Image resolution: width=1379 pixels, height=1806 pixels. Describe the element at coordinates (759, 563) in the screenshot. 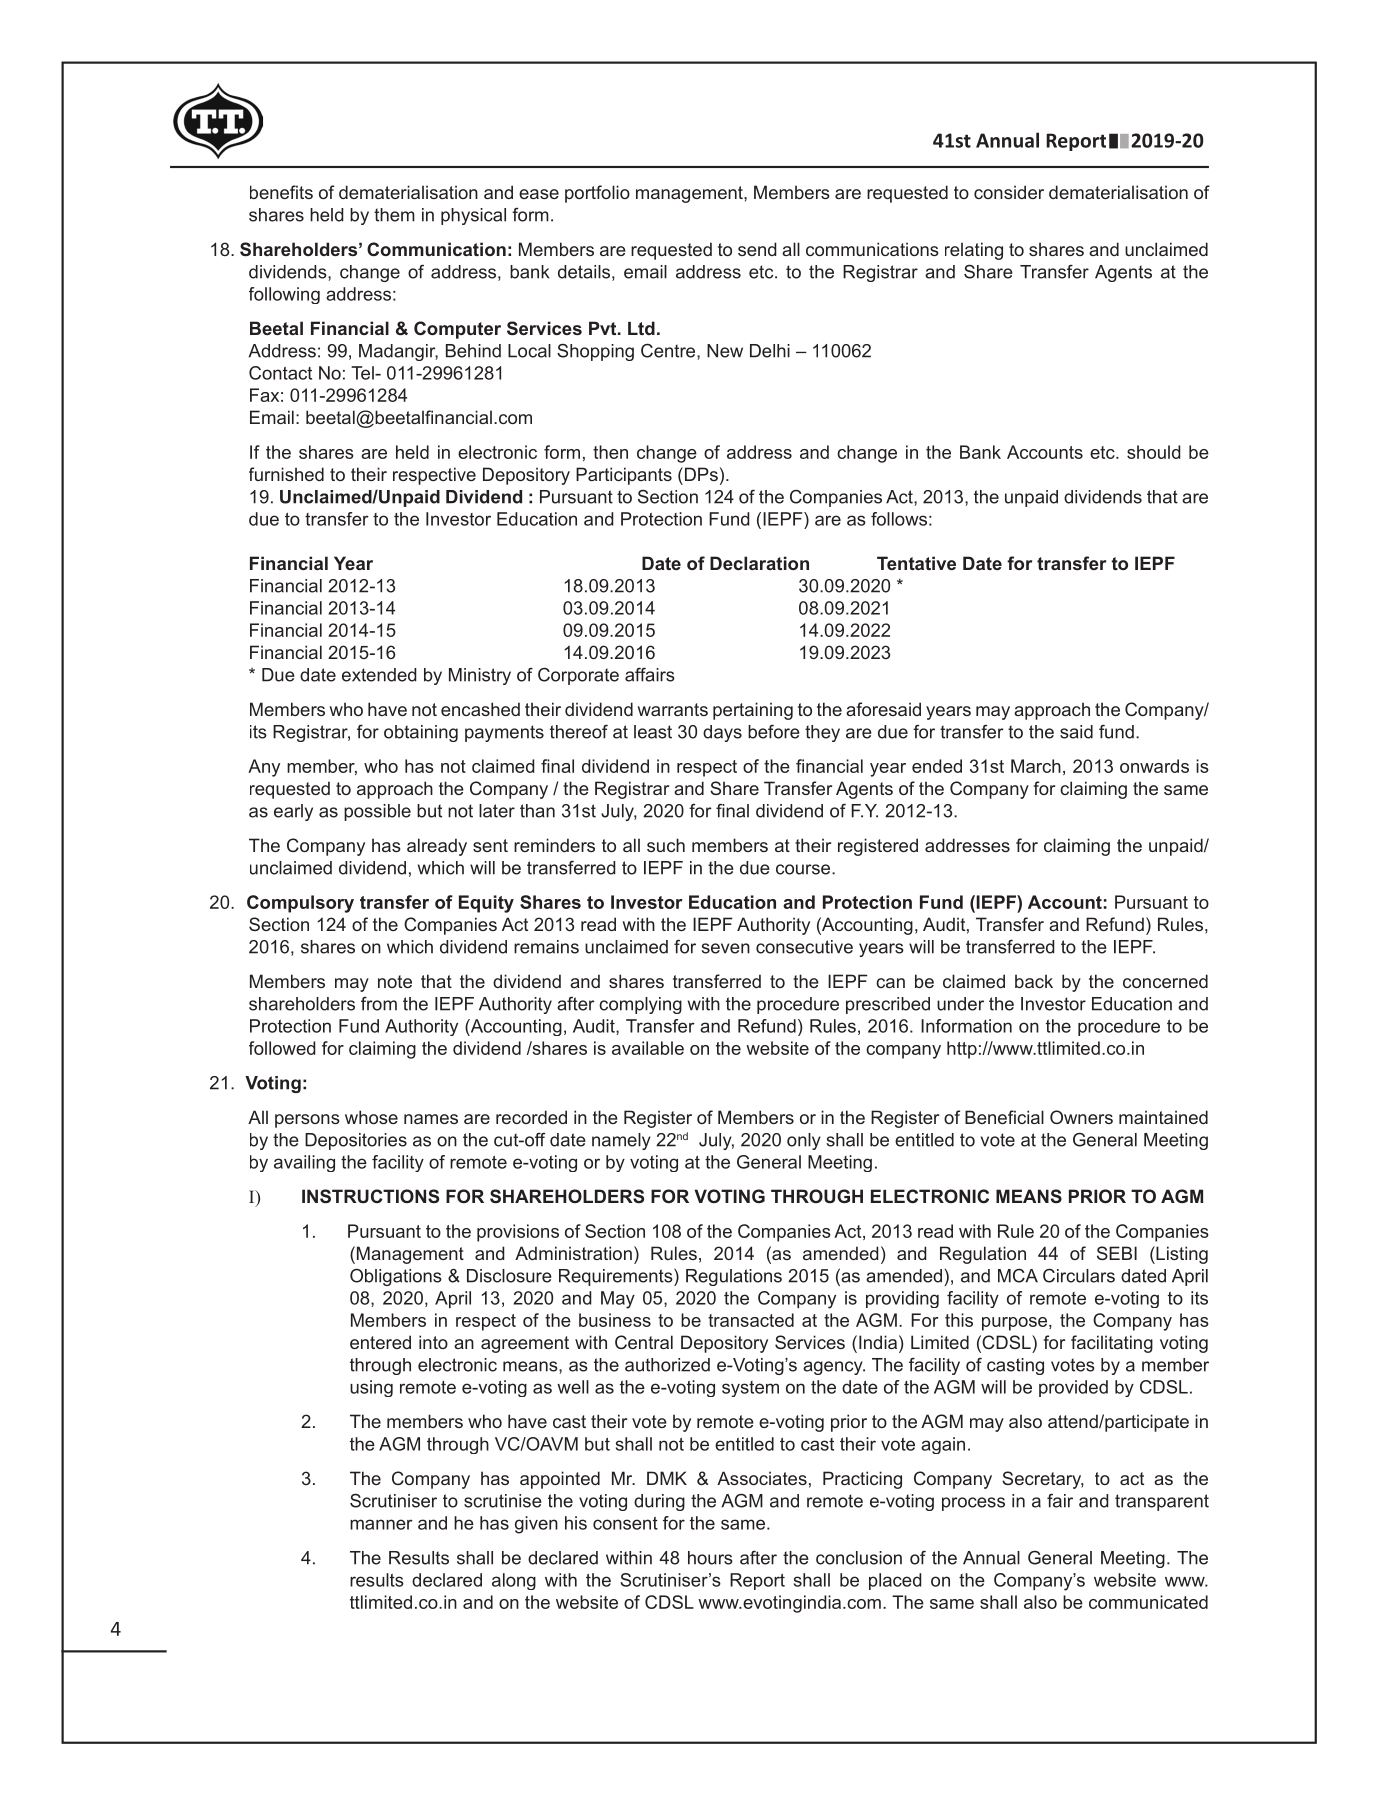

I see `Declaration` at that location.
